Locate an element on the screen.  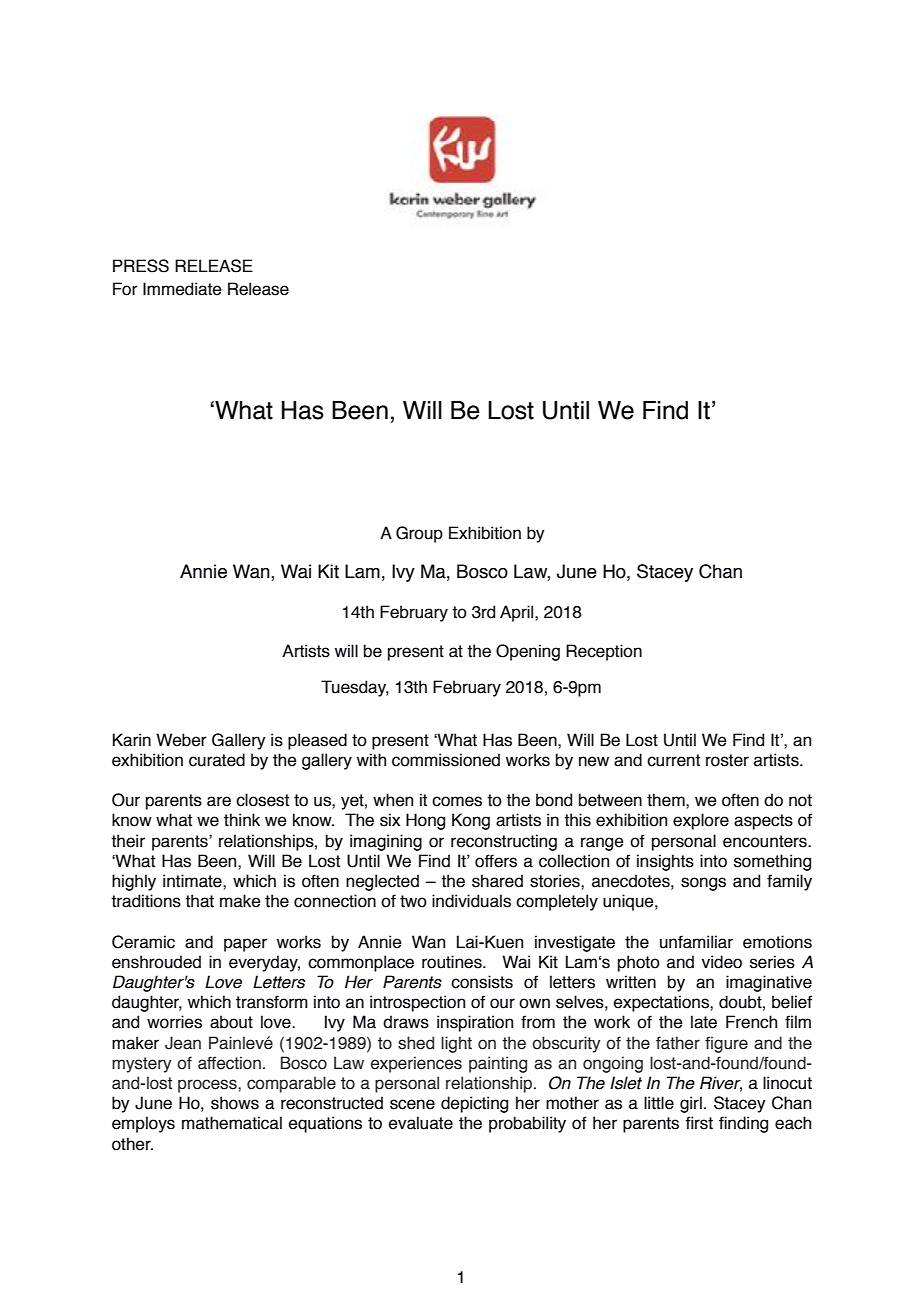
Opening is located at coordinates (528, 652).
